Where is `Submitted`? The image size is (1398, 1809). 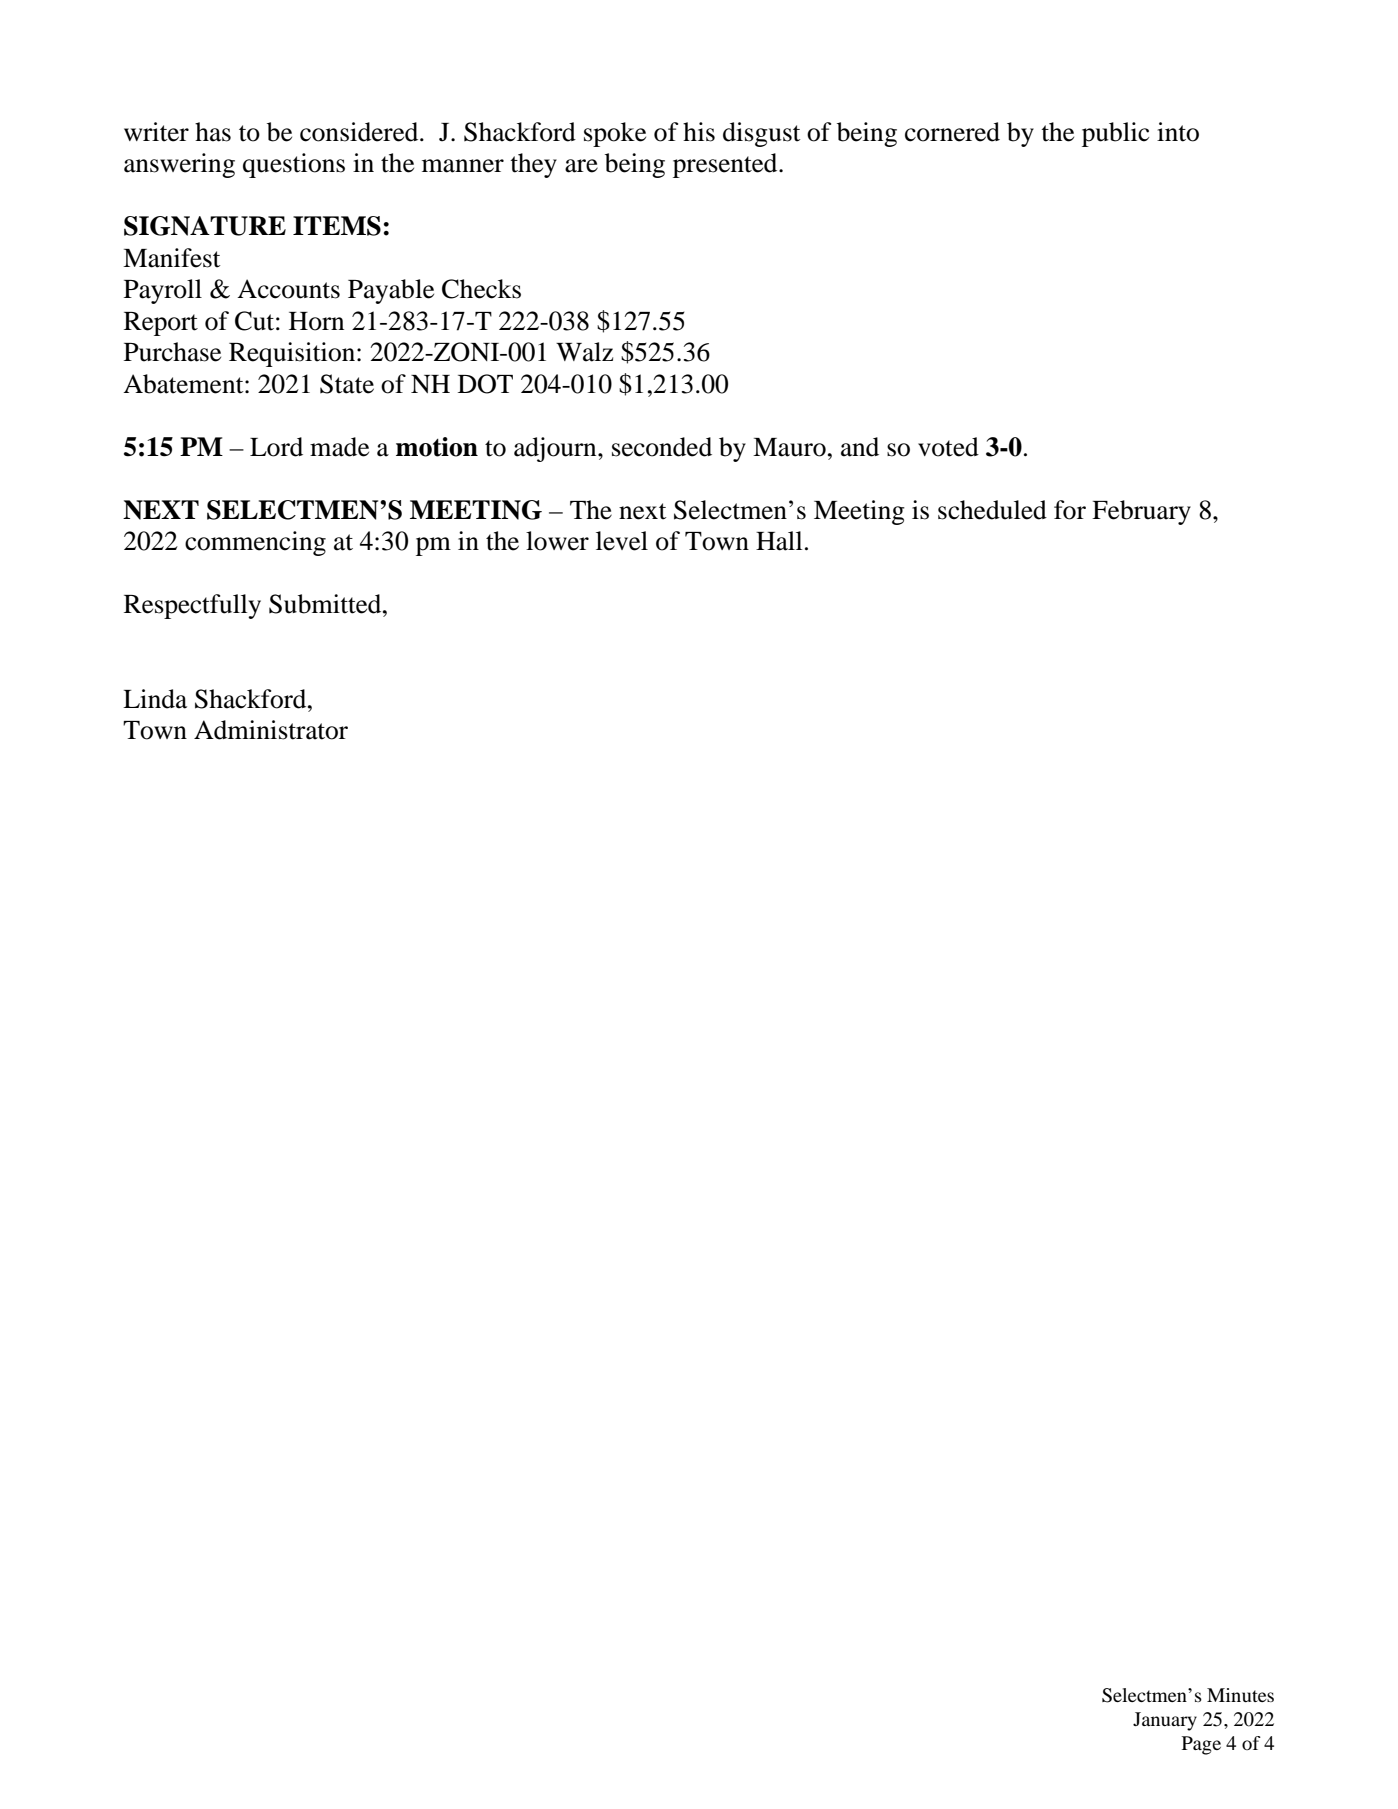
Submitted is located at coordinates (326, 604).
